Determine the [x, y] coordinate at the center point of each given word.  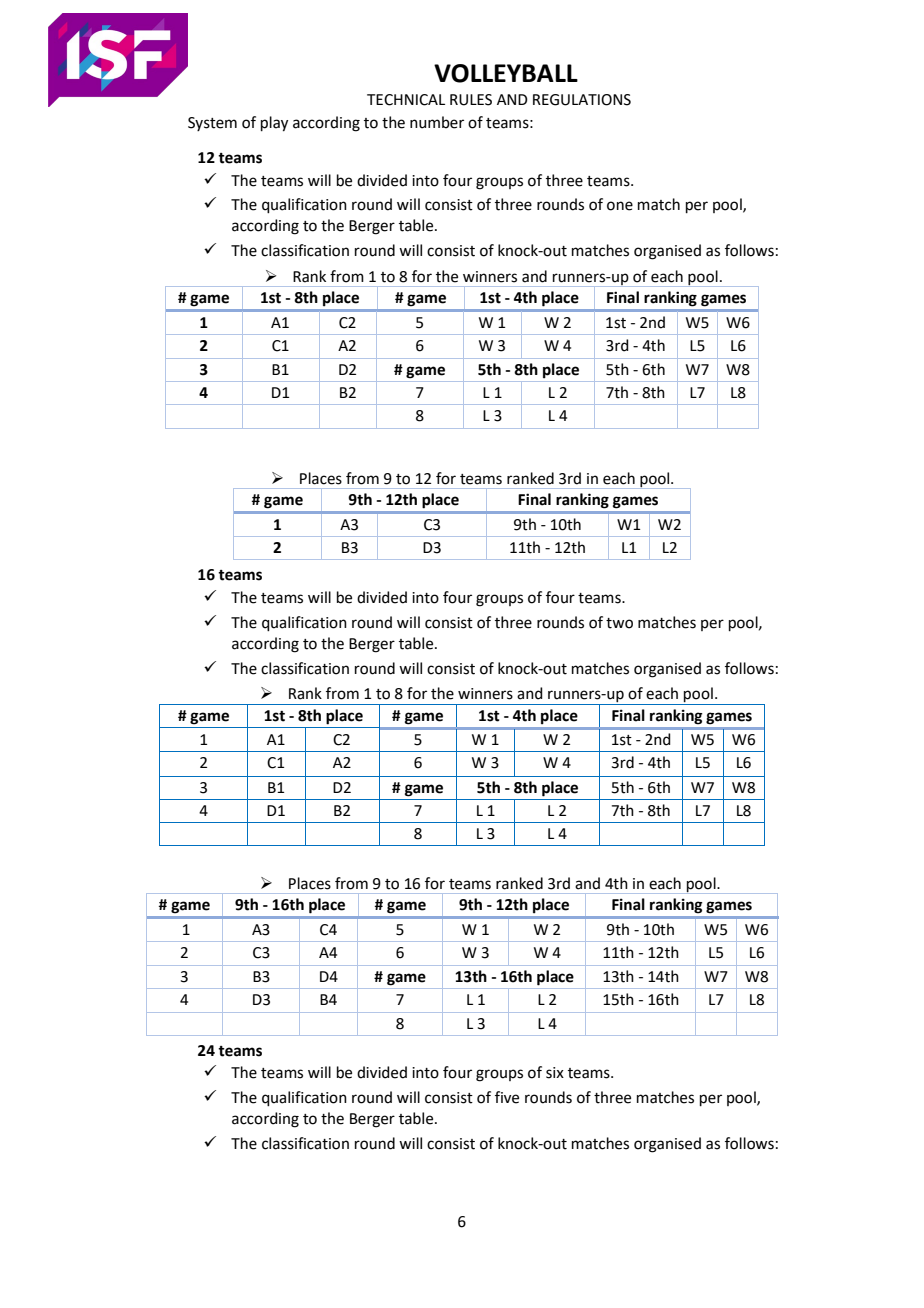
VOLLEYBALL [506, 73]
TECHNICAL [406, 100]
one [620, 206]
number [437, 122]
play [274, 124]
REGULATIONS [582, 100]
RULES [471, 100]
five [507, 1097]
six [555, 1073]
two [619, 623]
